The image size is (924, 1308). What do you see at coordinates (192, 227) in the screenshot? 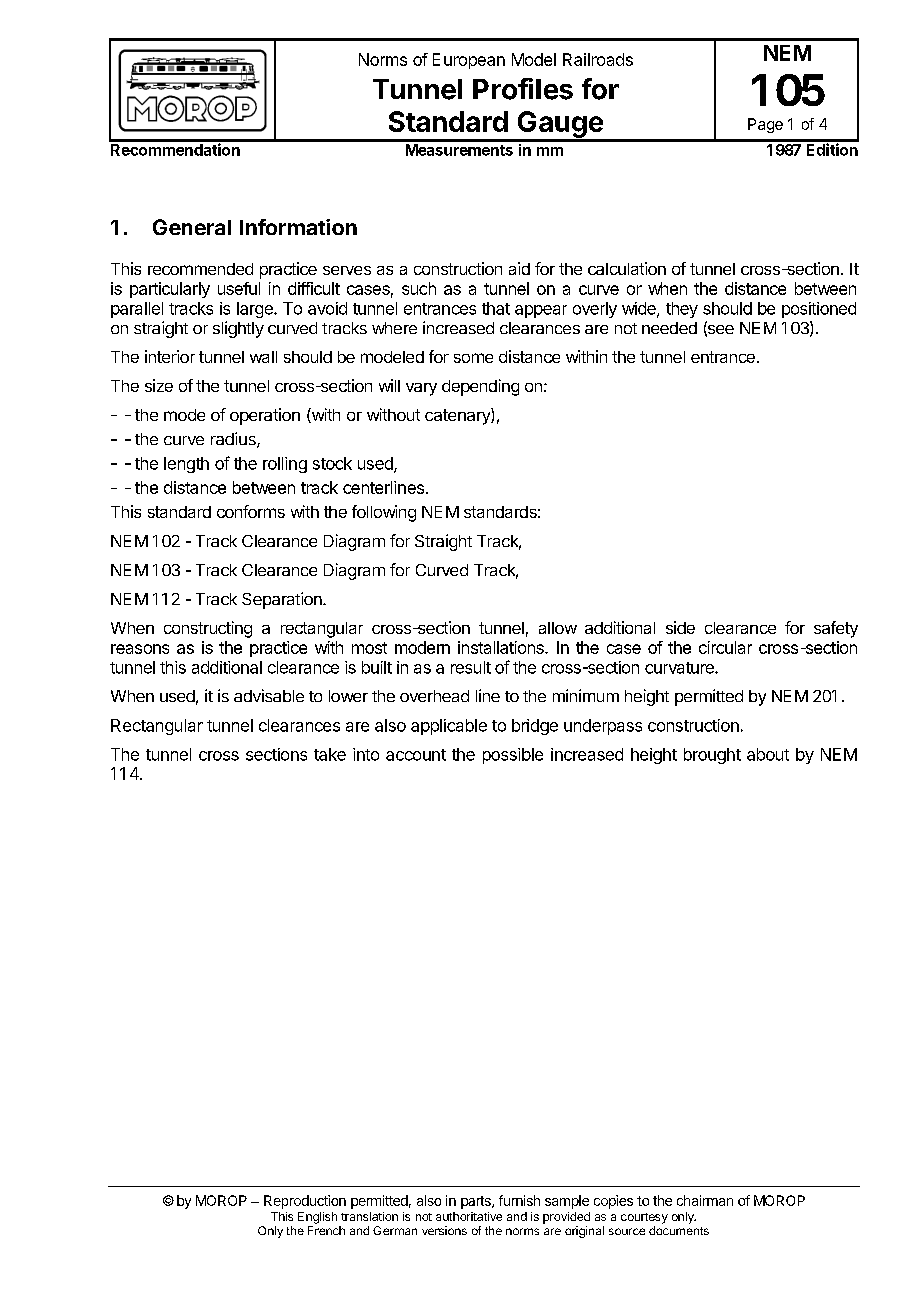
I see `General` at bounding box center [192, 227].
